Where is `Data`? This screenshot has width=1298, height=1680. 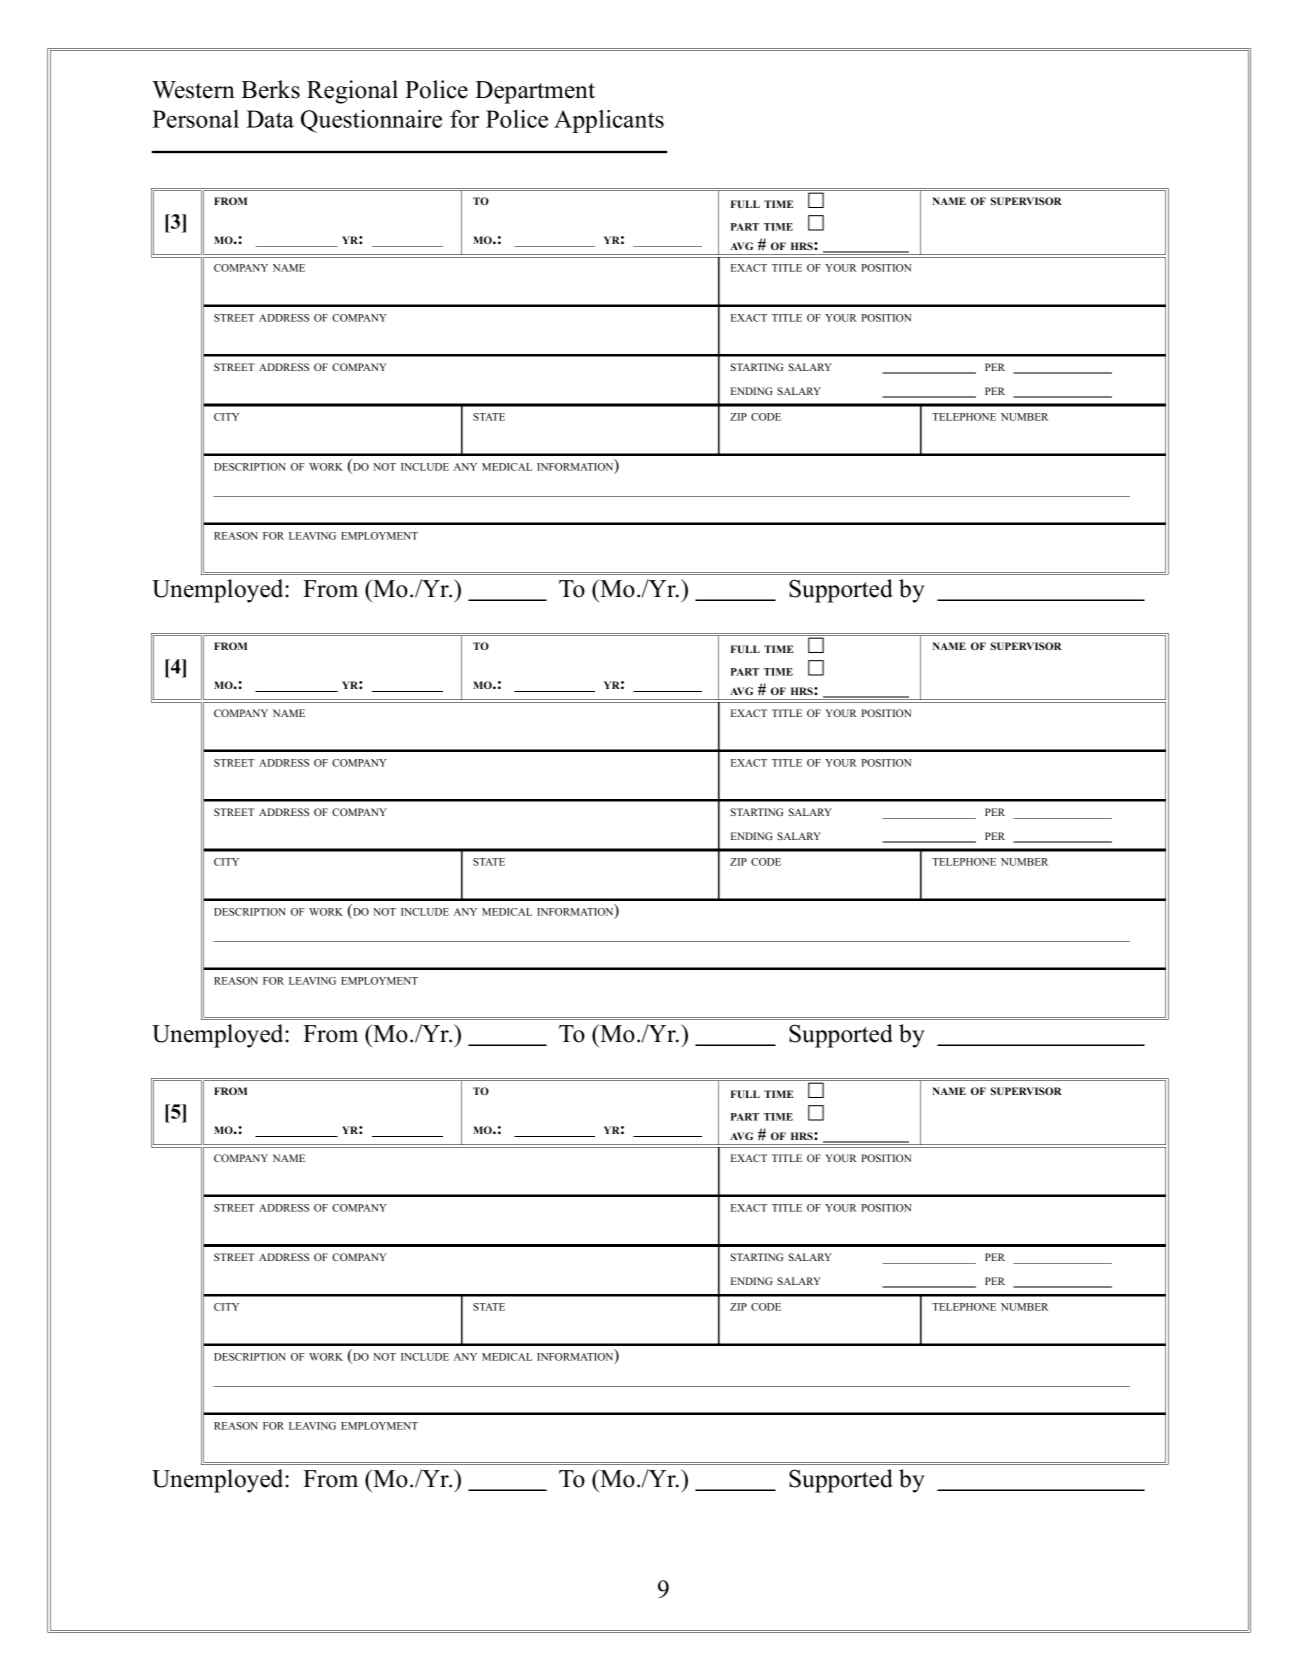 Data is located at coordinates (270, 119).
